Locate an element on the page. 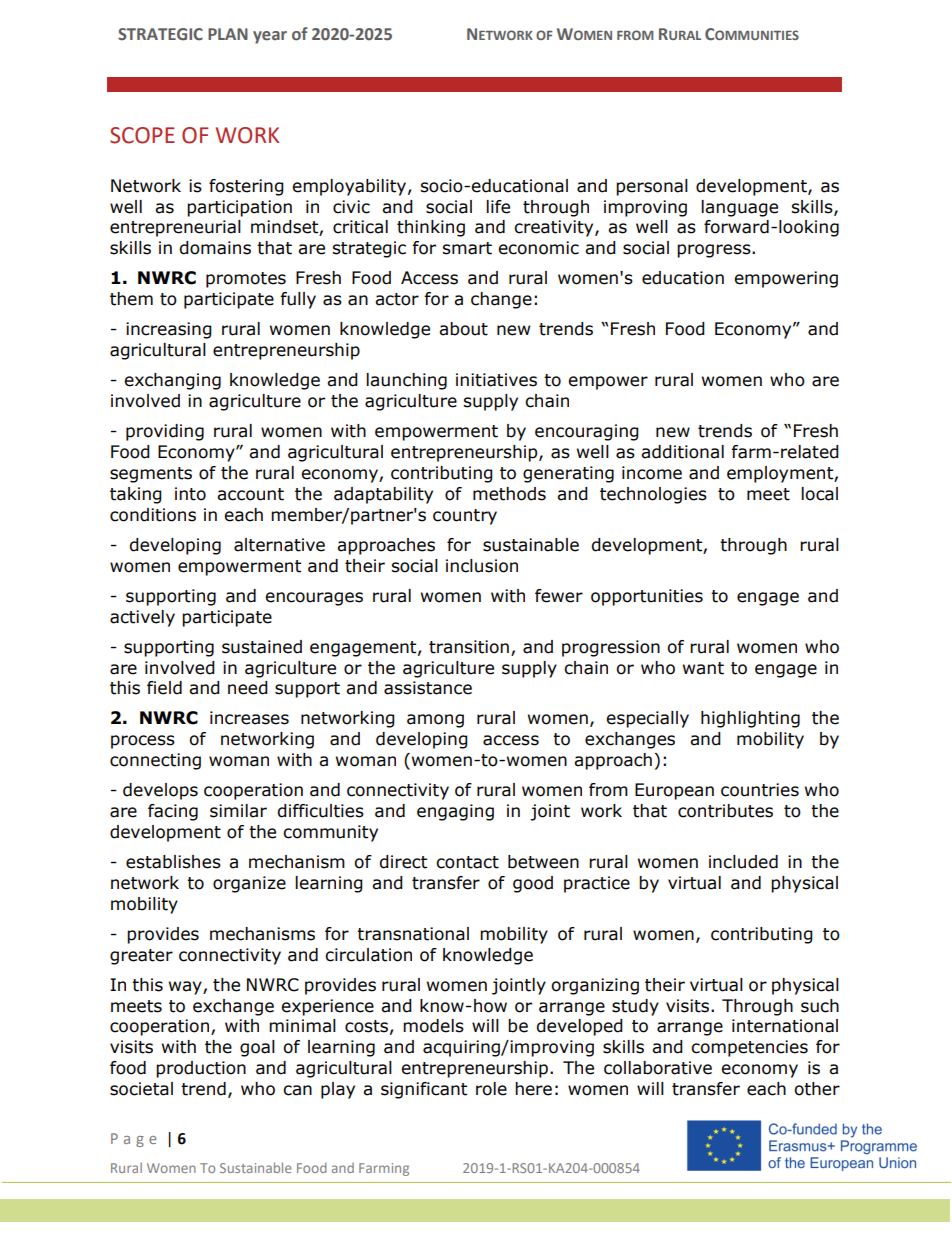  transition is located at coordinates (469, 647).
